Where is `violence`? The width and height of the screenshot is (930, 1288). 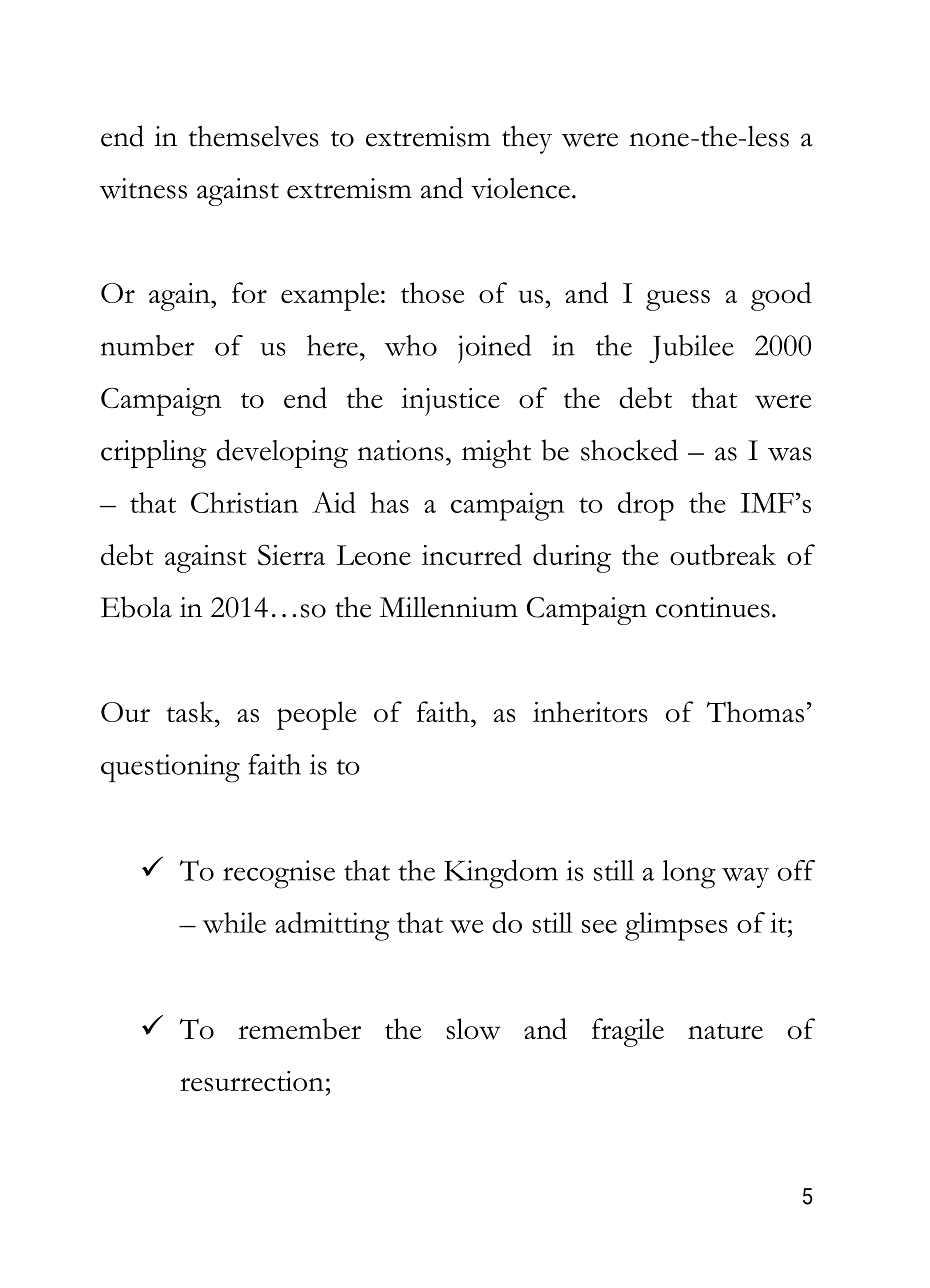 violence is located at coordinates (520, 188).
